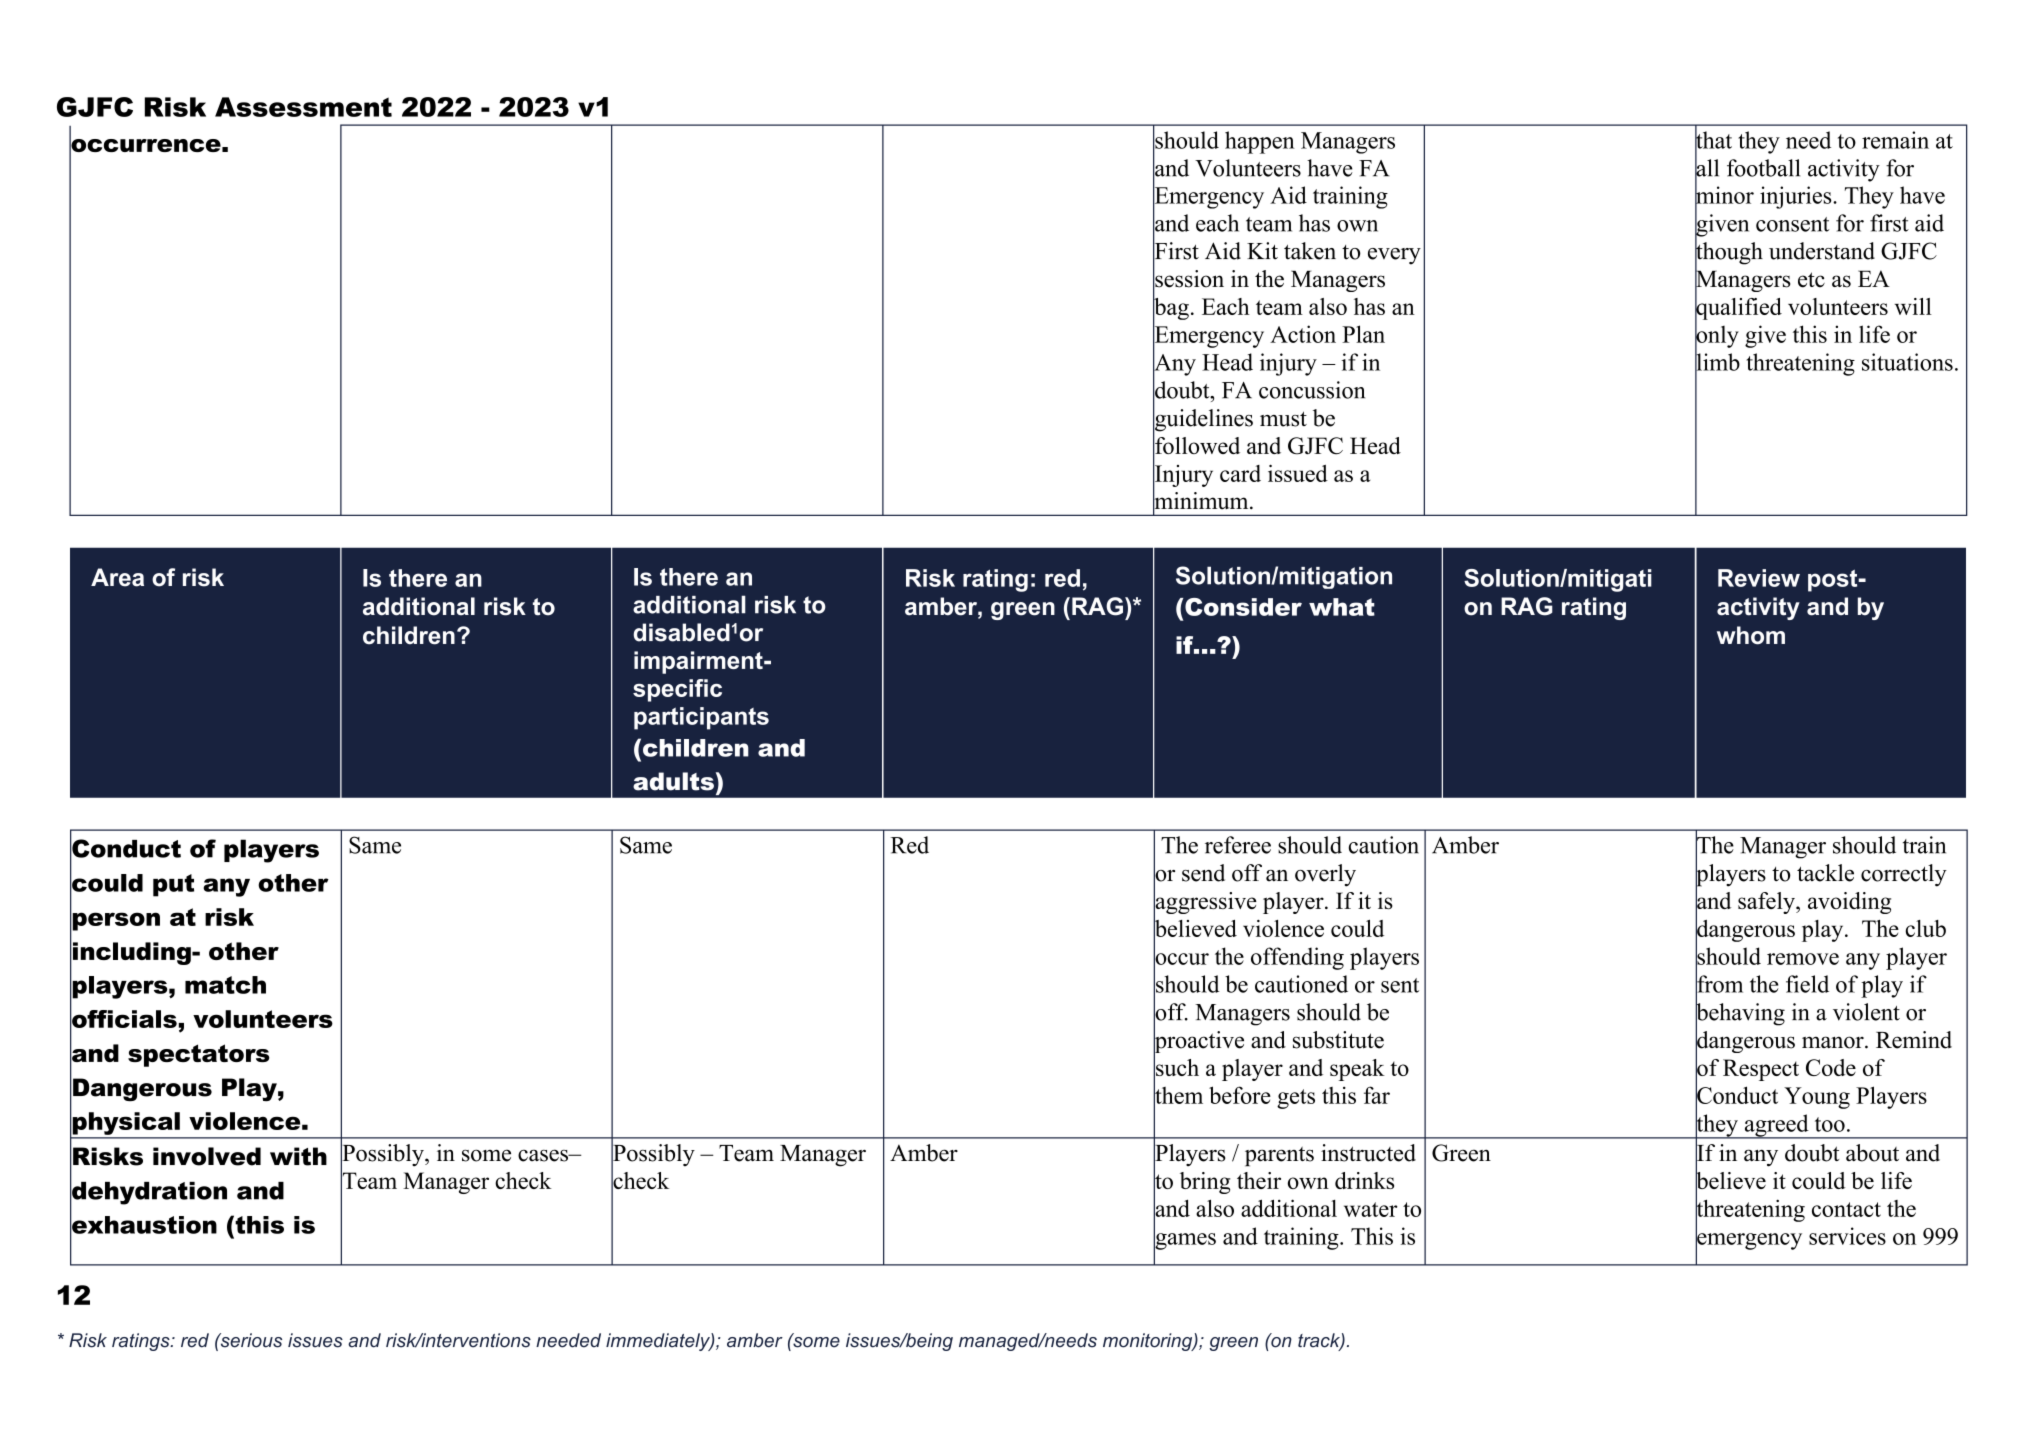  Describe the element at coordinates (117, 577) in the page. I see `Area` at that location.
